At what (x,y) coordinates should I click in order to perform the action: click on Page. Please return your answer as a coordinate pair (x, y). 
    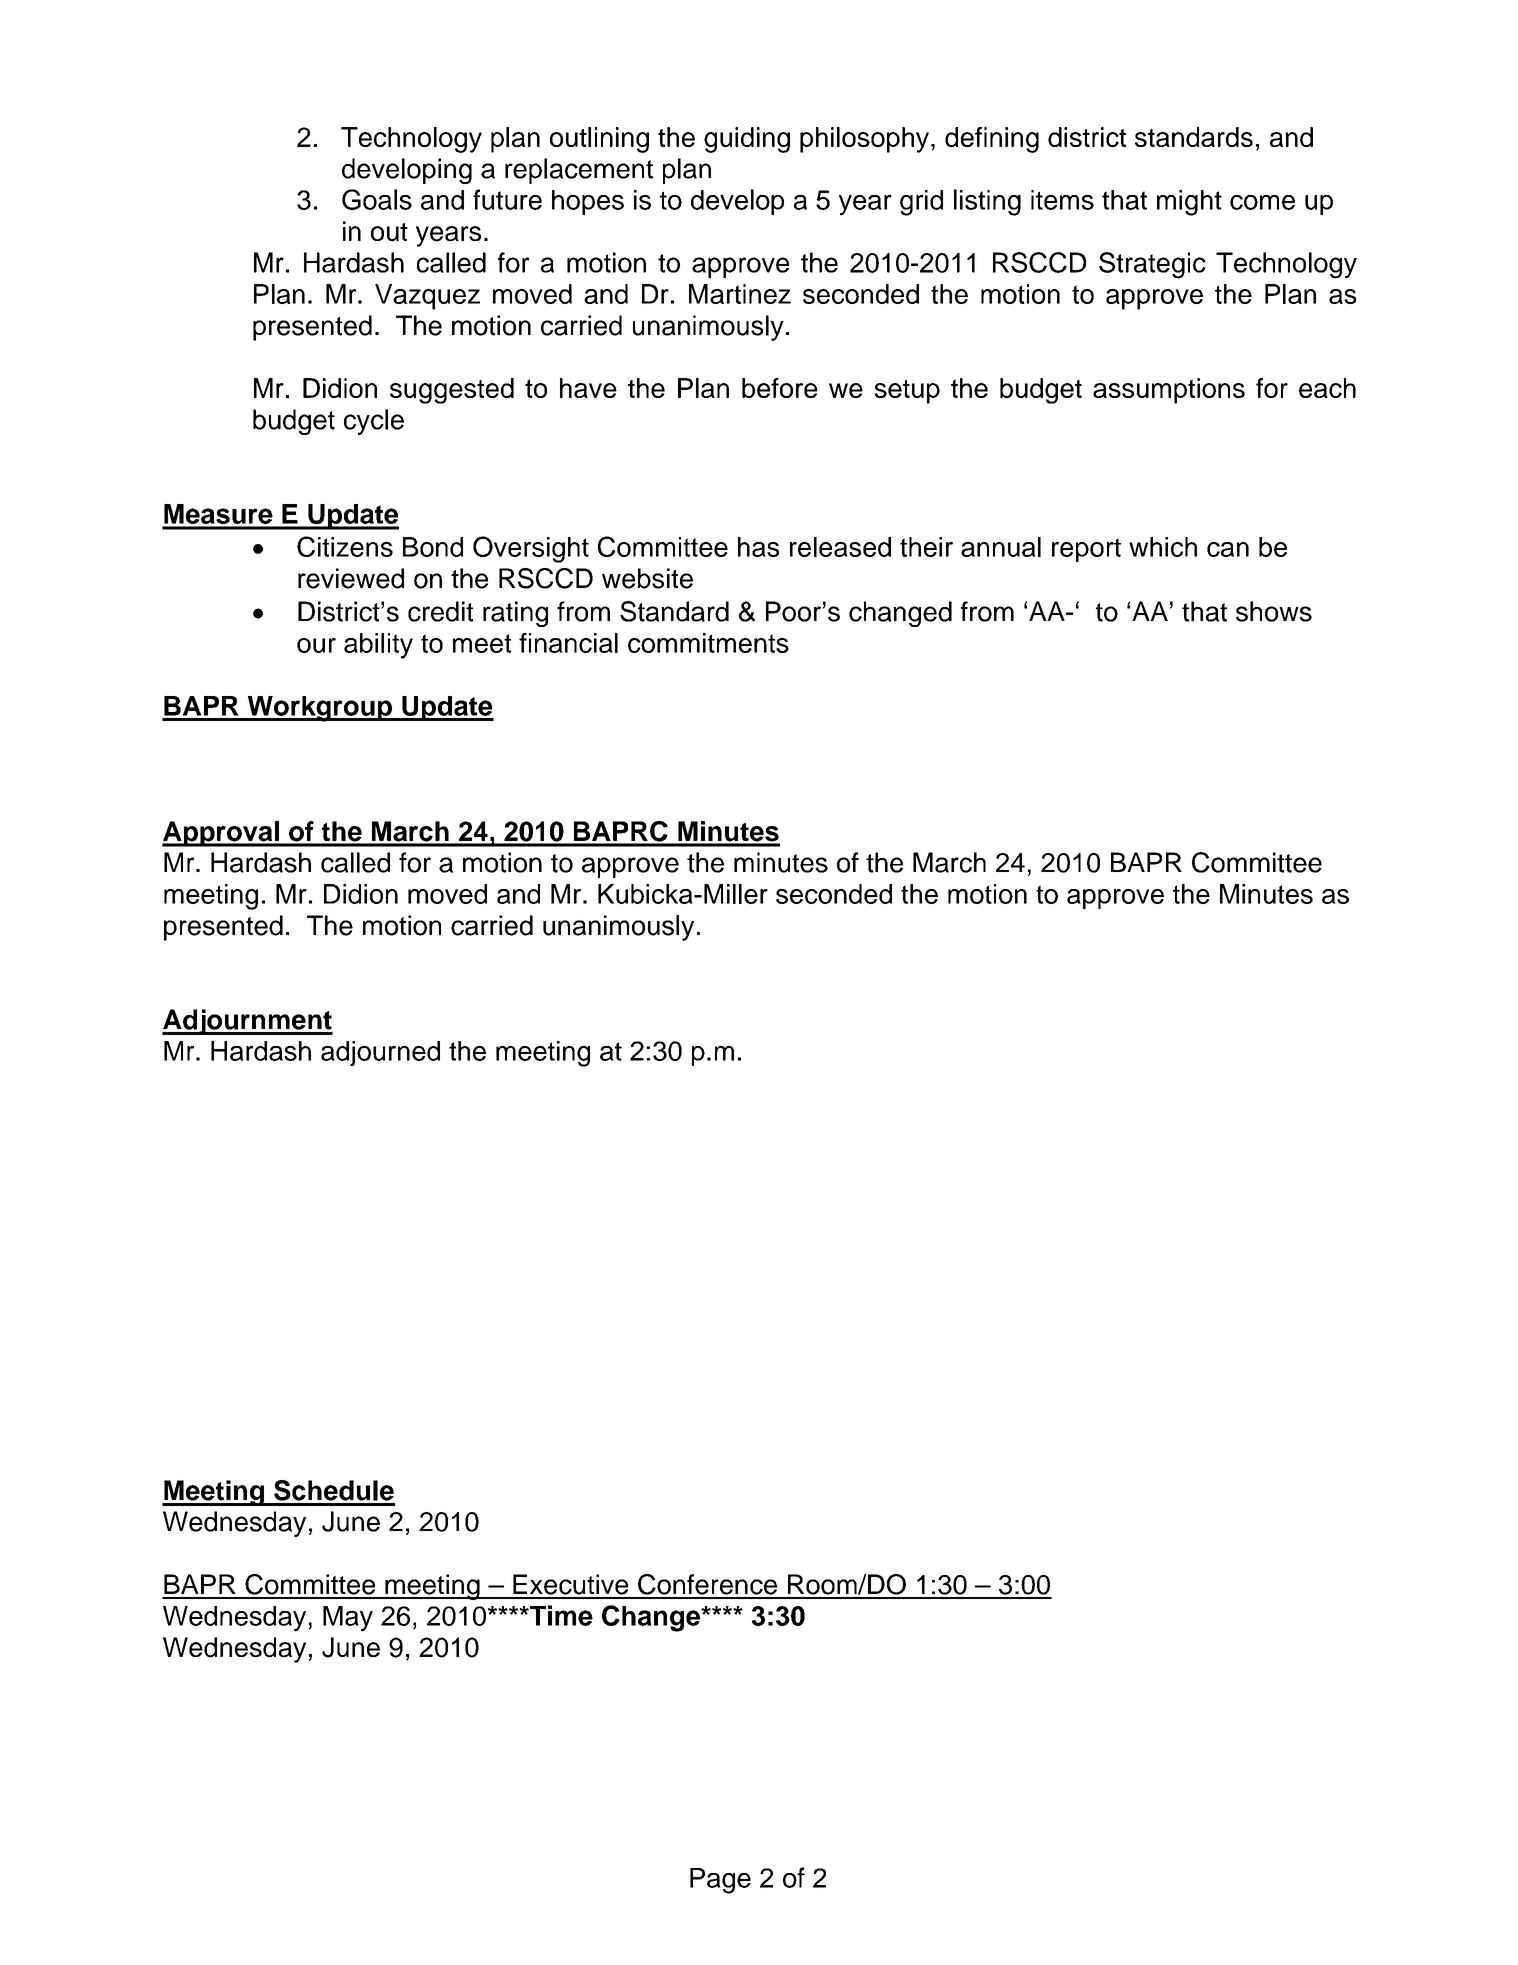
    Looking at the image, I should click on (720, 1881).
